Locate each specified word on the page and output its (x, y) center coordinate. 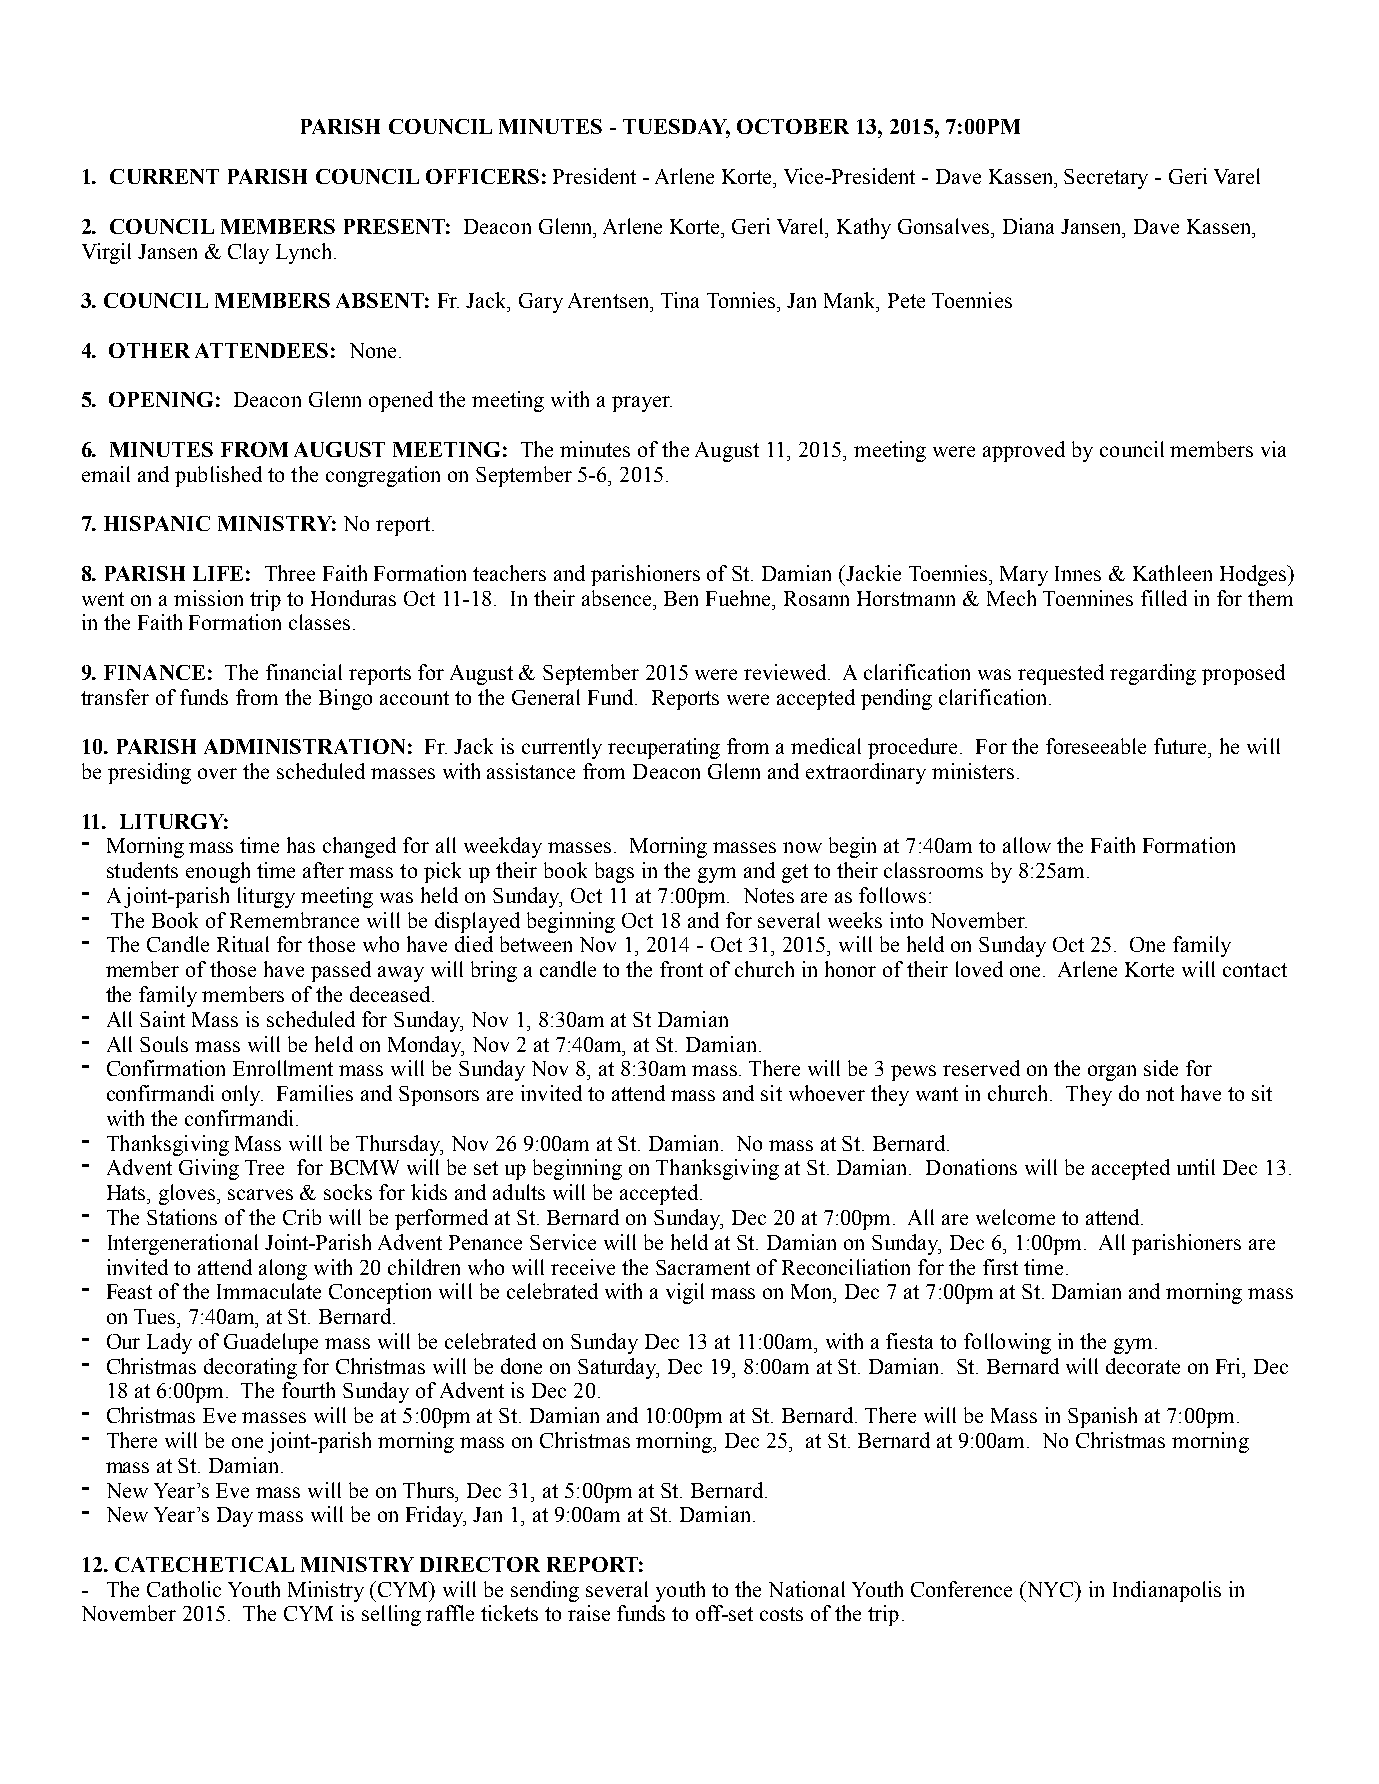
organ (1112, 1073)
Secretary (1106, 179)
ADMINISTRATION (304, 746)
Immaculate (269, 1291)
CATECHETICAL (204, 1564)
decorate (1143, 1366)
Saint (162, 1019)
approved (1024, 451)
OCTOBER (793, 126)
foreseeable (1096, 746)
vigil (685, 1293)
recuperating (664, 748)
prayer (642, 404)
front (681, 969)
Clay (248, 253)
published (218, 476)
